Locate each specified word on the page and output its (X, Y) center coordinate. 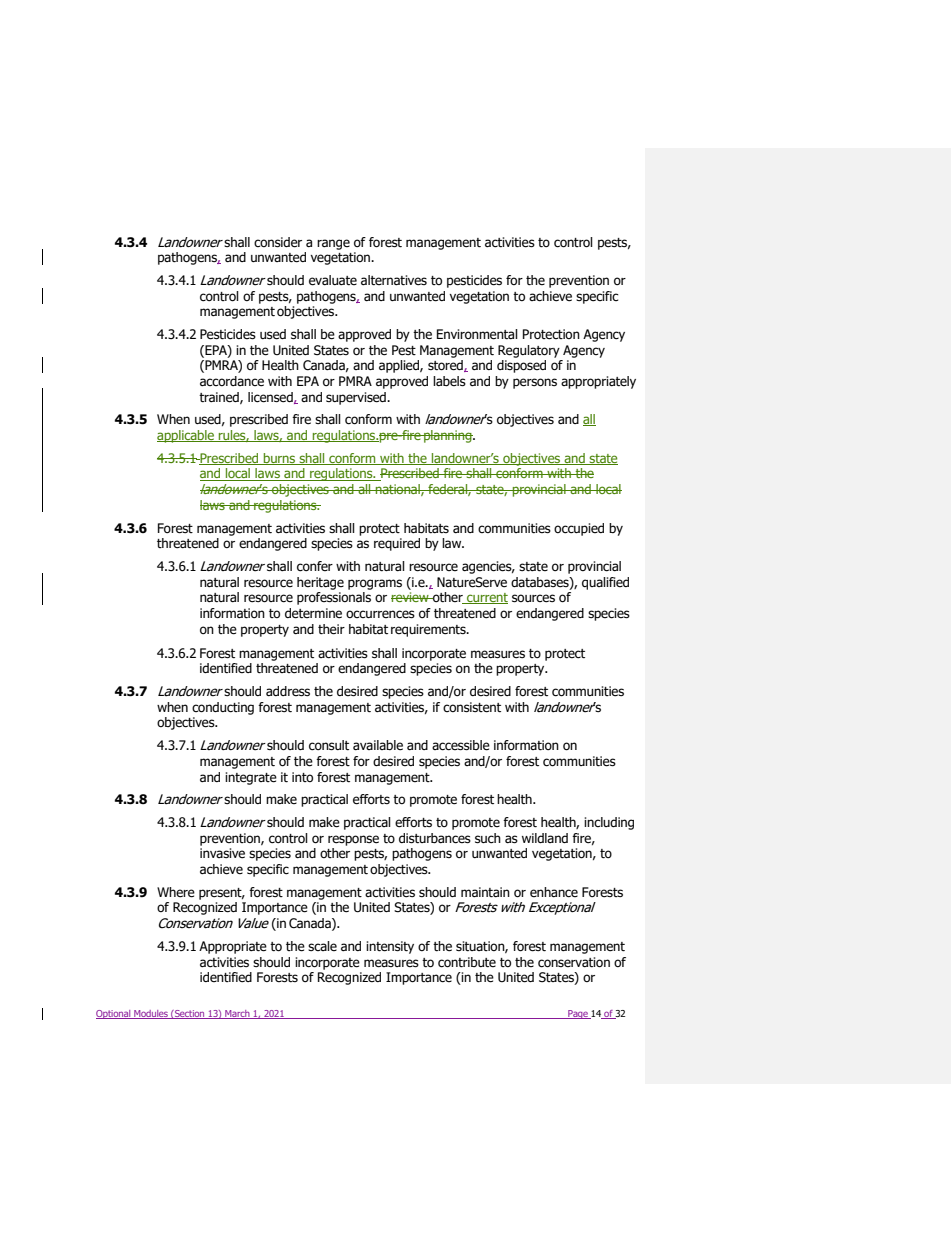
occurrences (380, 614)
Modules (151, 1014)
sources (533, 598)
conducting (223, 708)
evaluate (333, 280)
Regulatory (529, 351)
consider (278, 242)
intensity (390, 947)
